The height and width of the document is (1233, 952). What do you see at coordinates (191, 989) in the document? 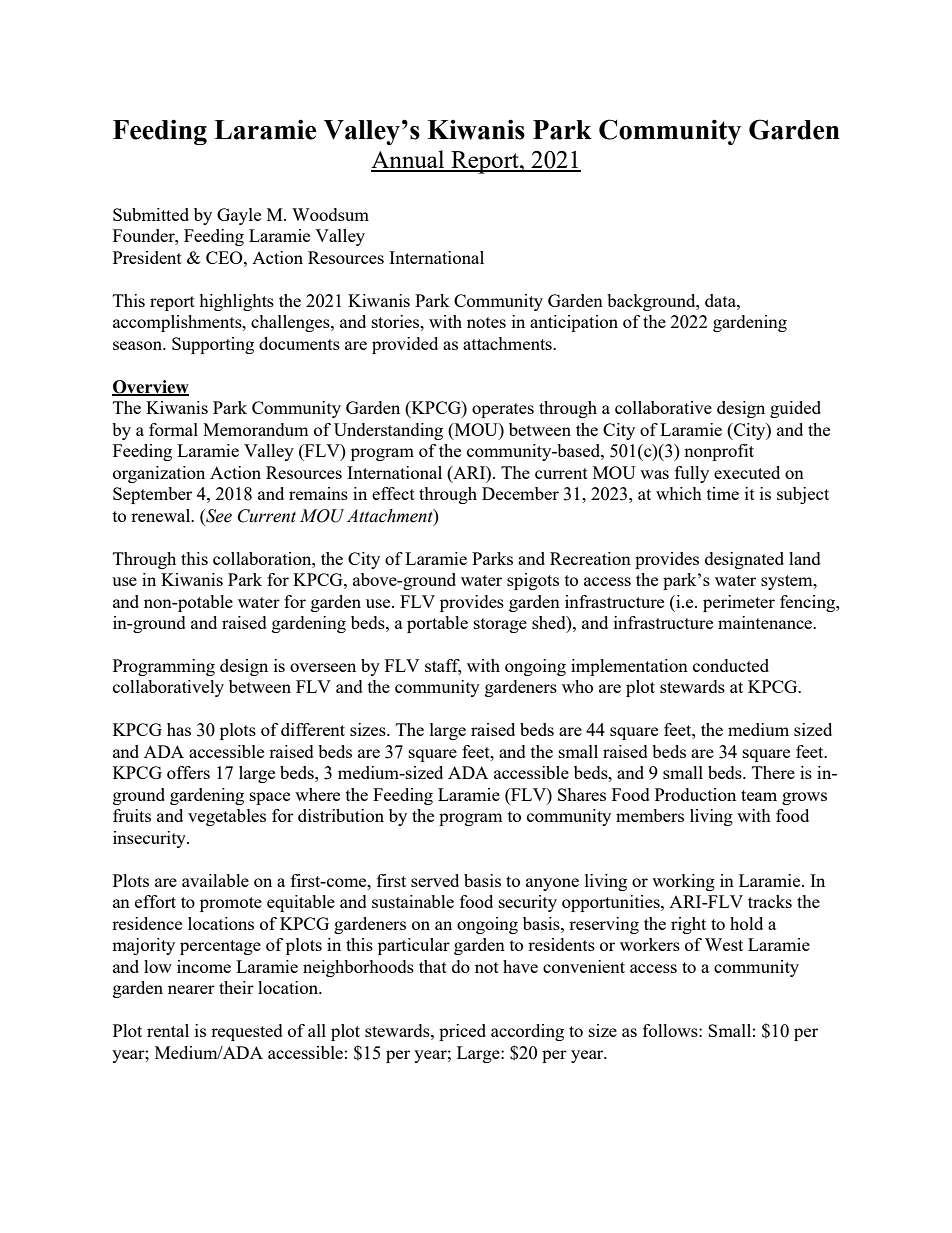
I see `nearer` at bounding box center [191, 989].
